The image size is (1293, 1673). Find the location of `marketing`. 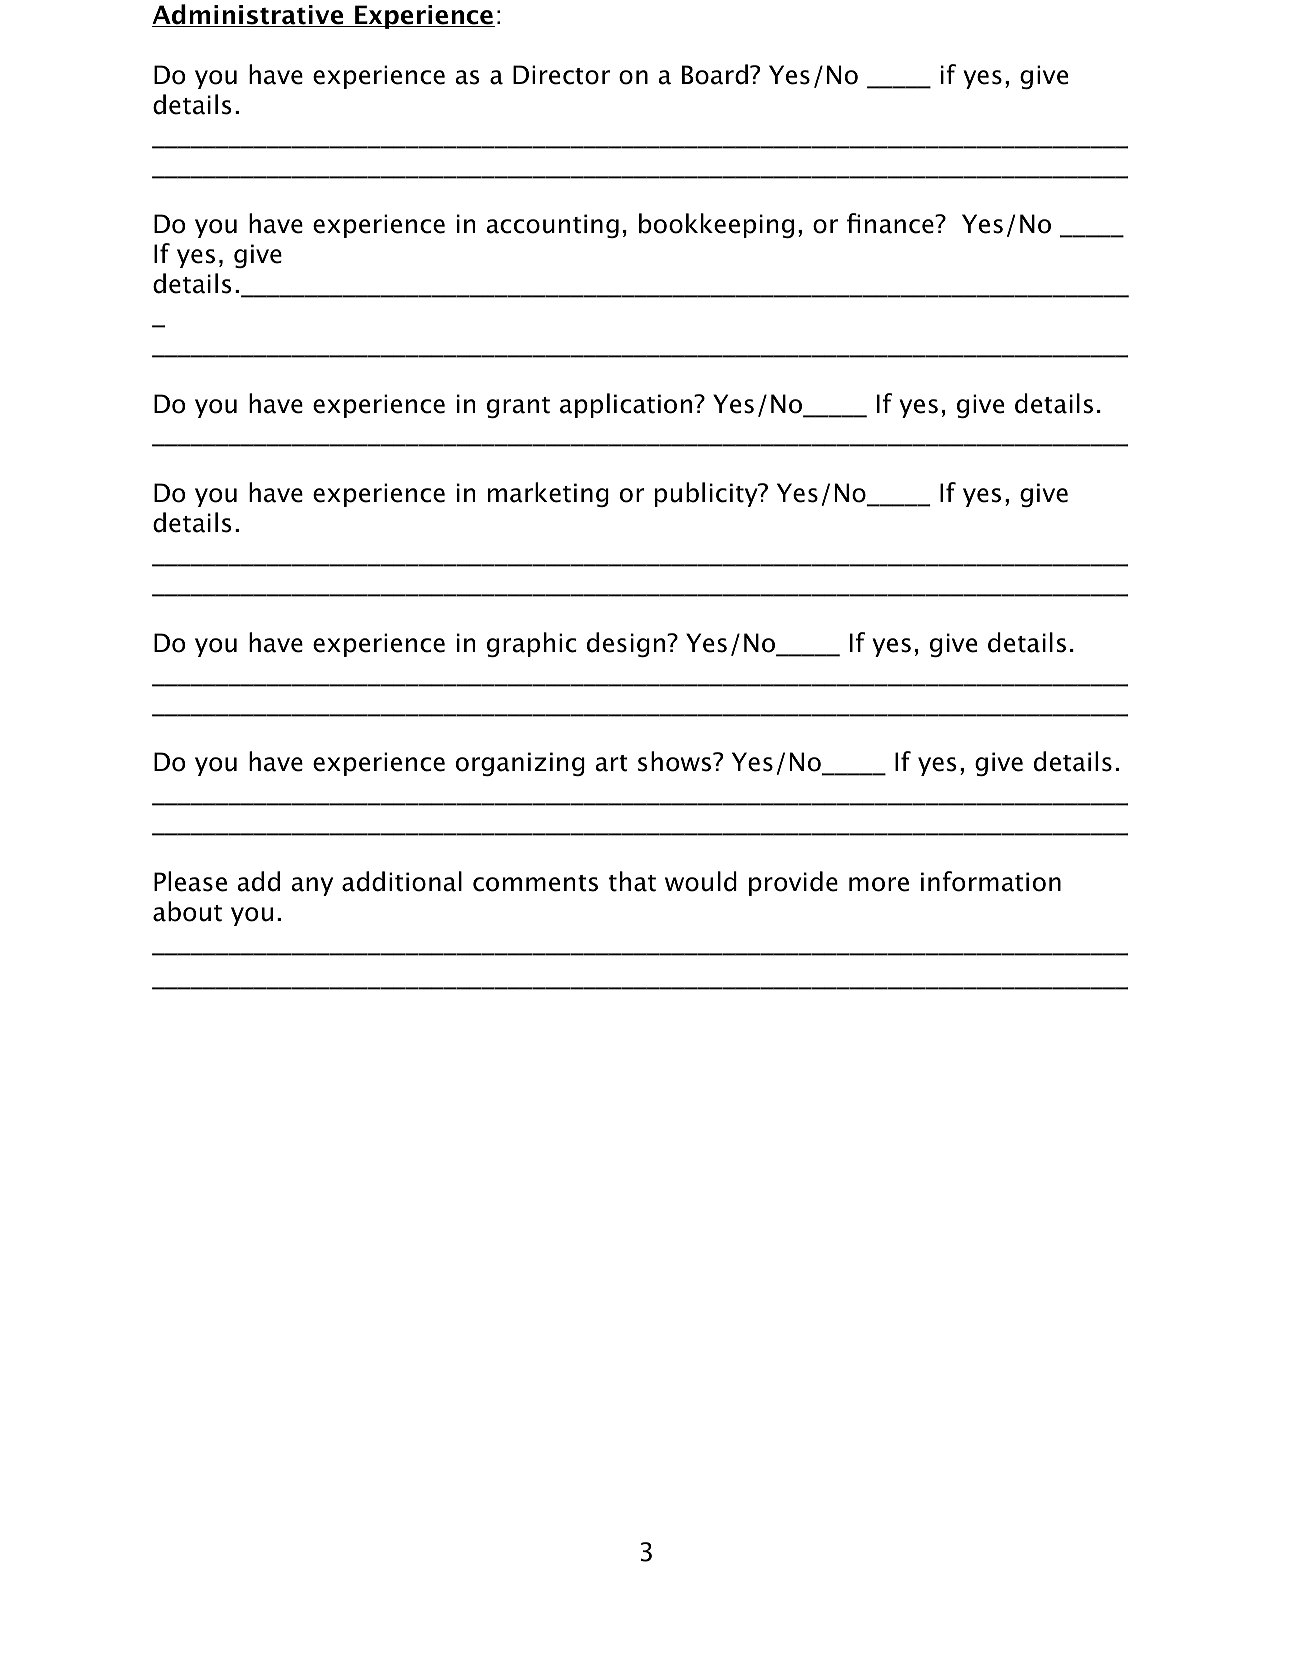

marketing is located at coordinates (548, 494).
